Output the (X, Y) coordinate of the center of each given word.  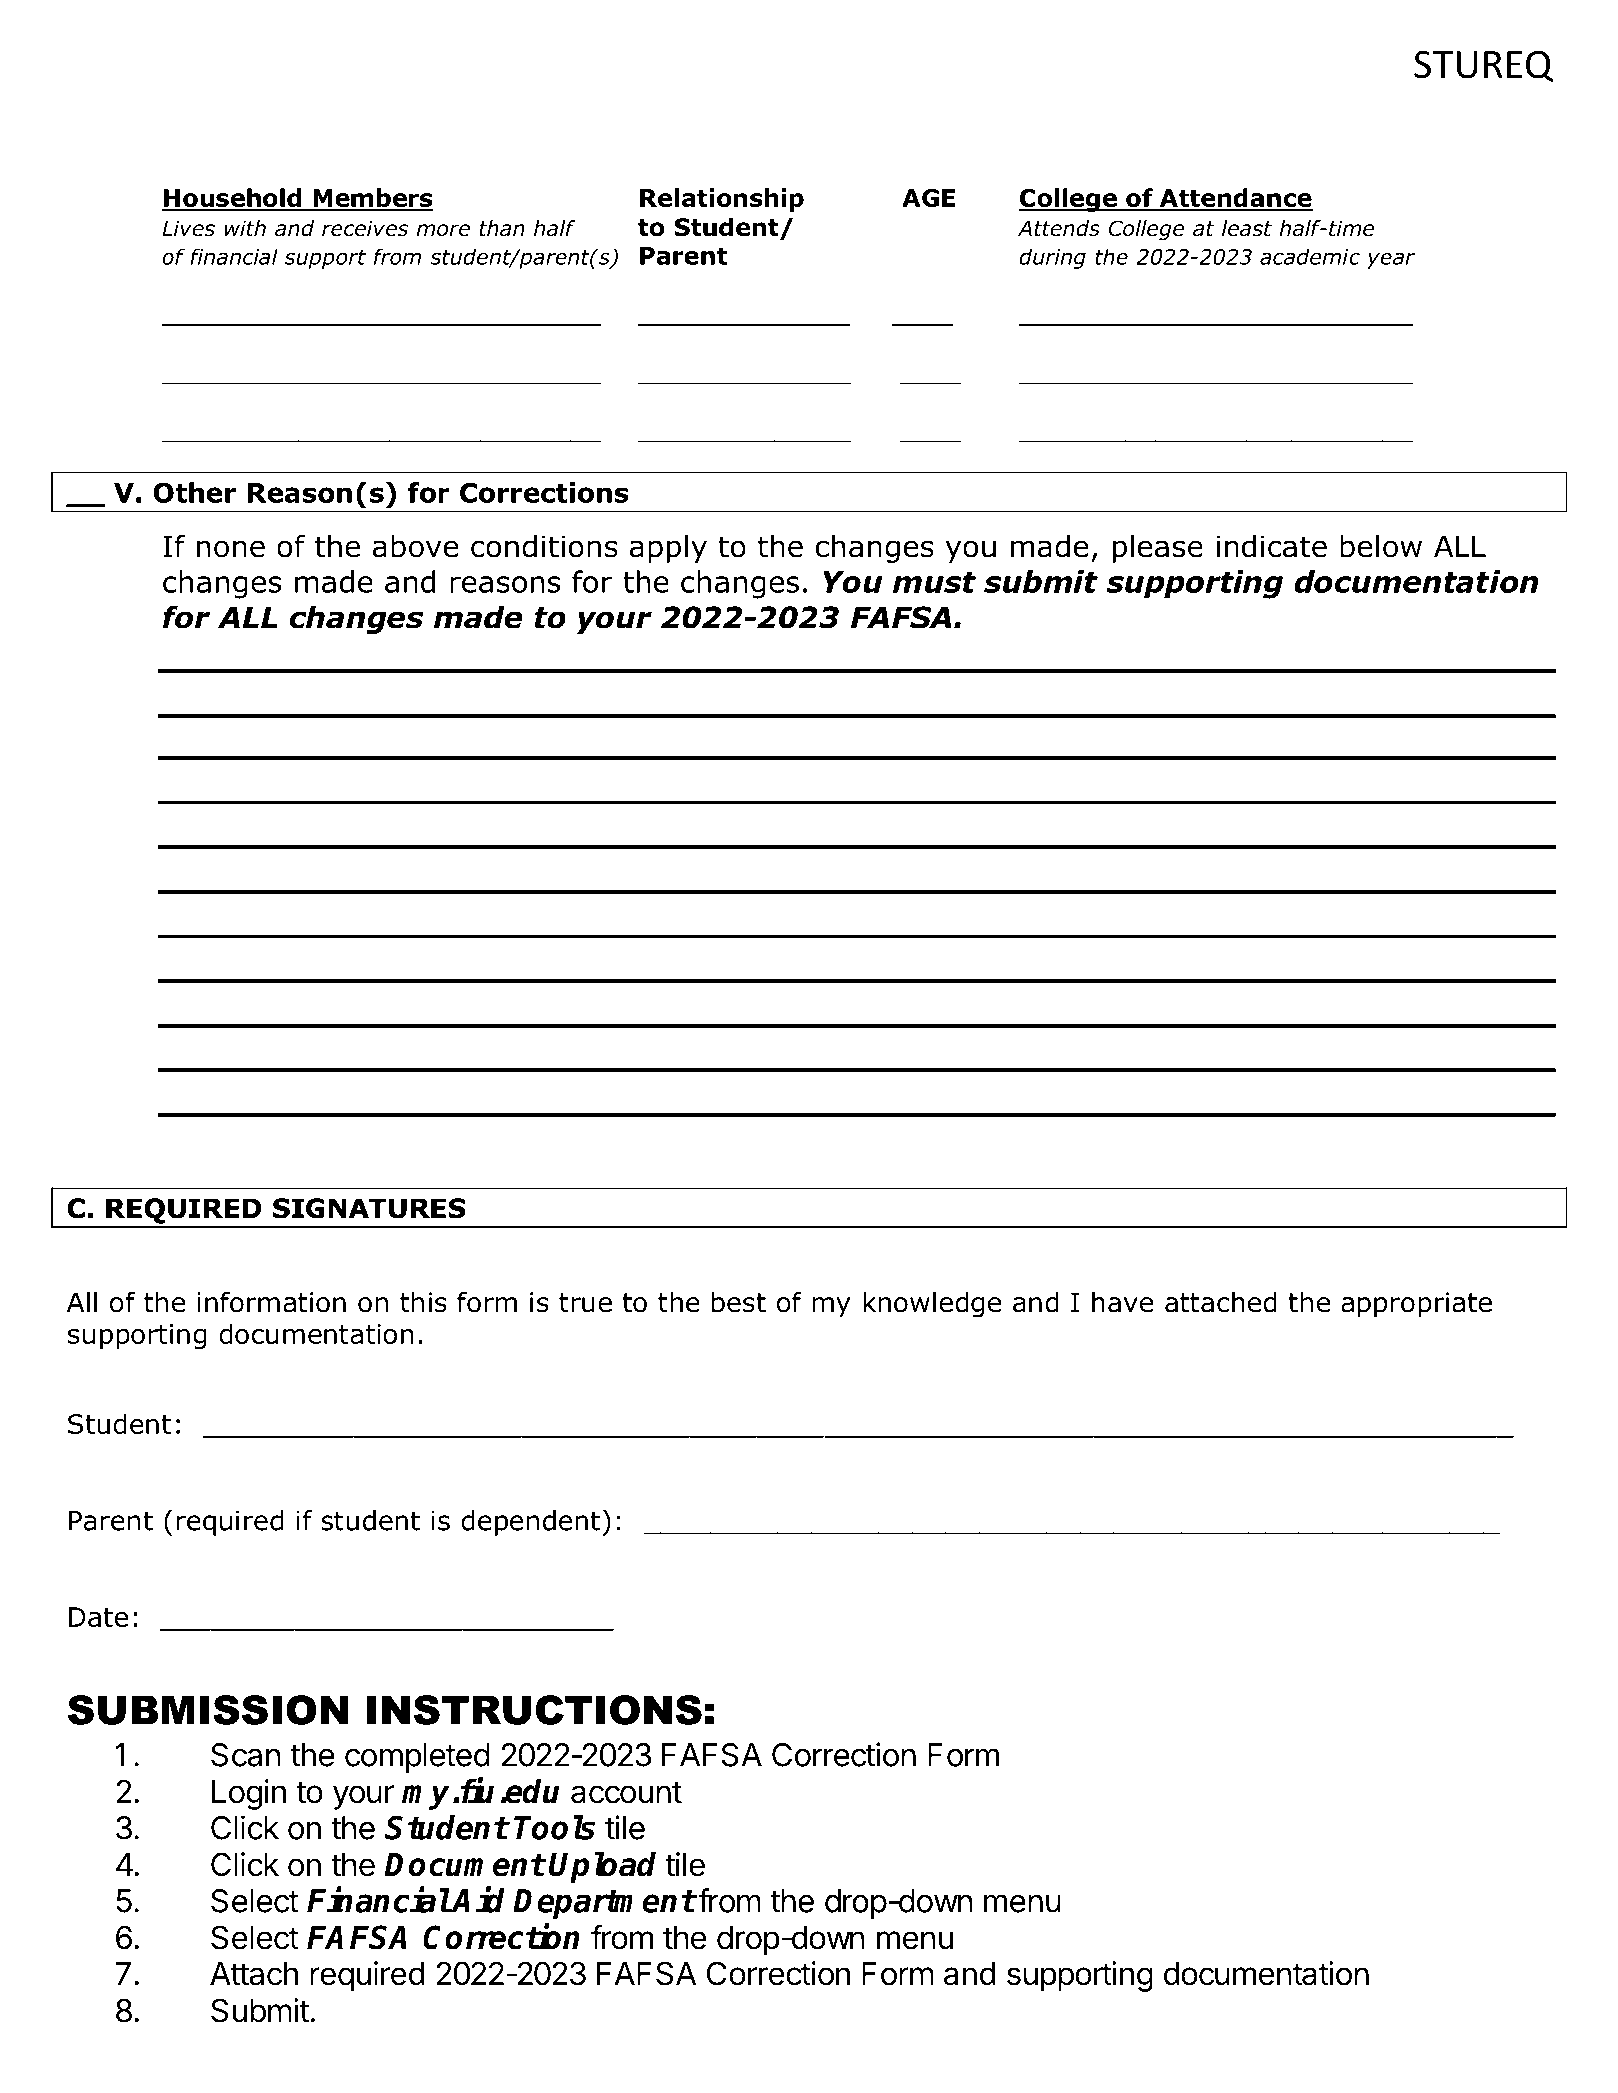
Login (249, 1794)
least (1247, 228)
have (1122, 1302)
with (245, 228)
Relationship (722, 200)
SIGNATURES (369, 1208)
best (739, 1302)
